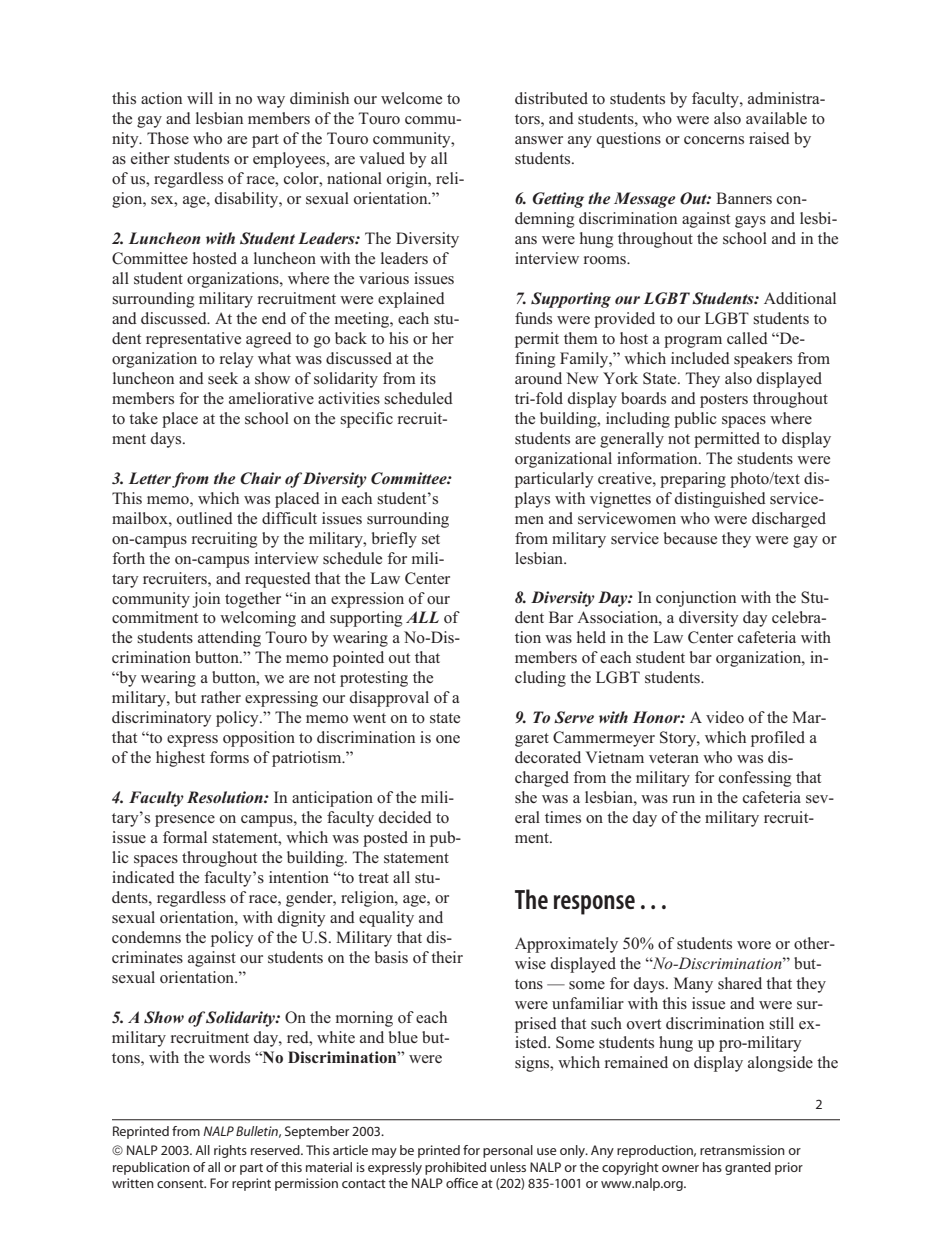  What do you see at coordinates (714, 140) in the image?
I see `concerns` at bounding box center [714, 140].
